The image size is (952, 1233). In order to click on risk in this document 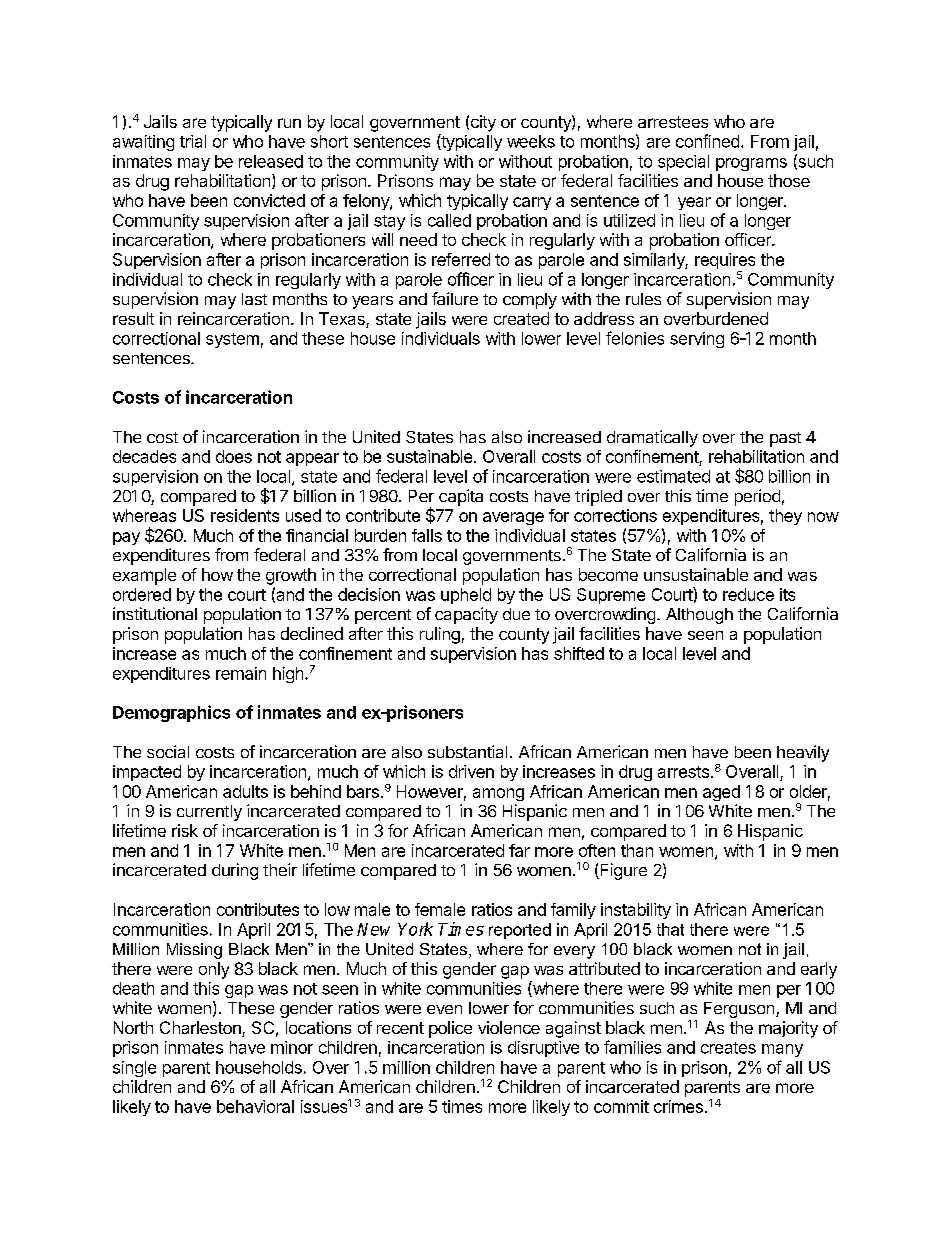, I will do `click(185, 830)`.
